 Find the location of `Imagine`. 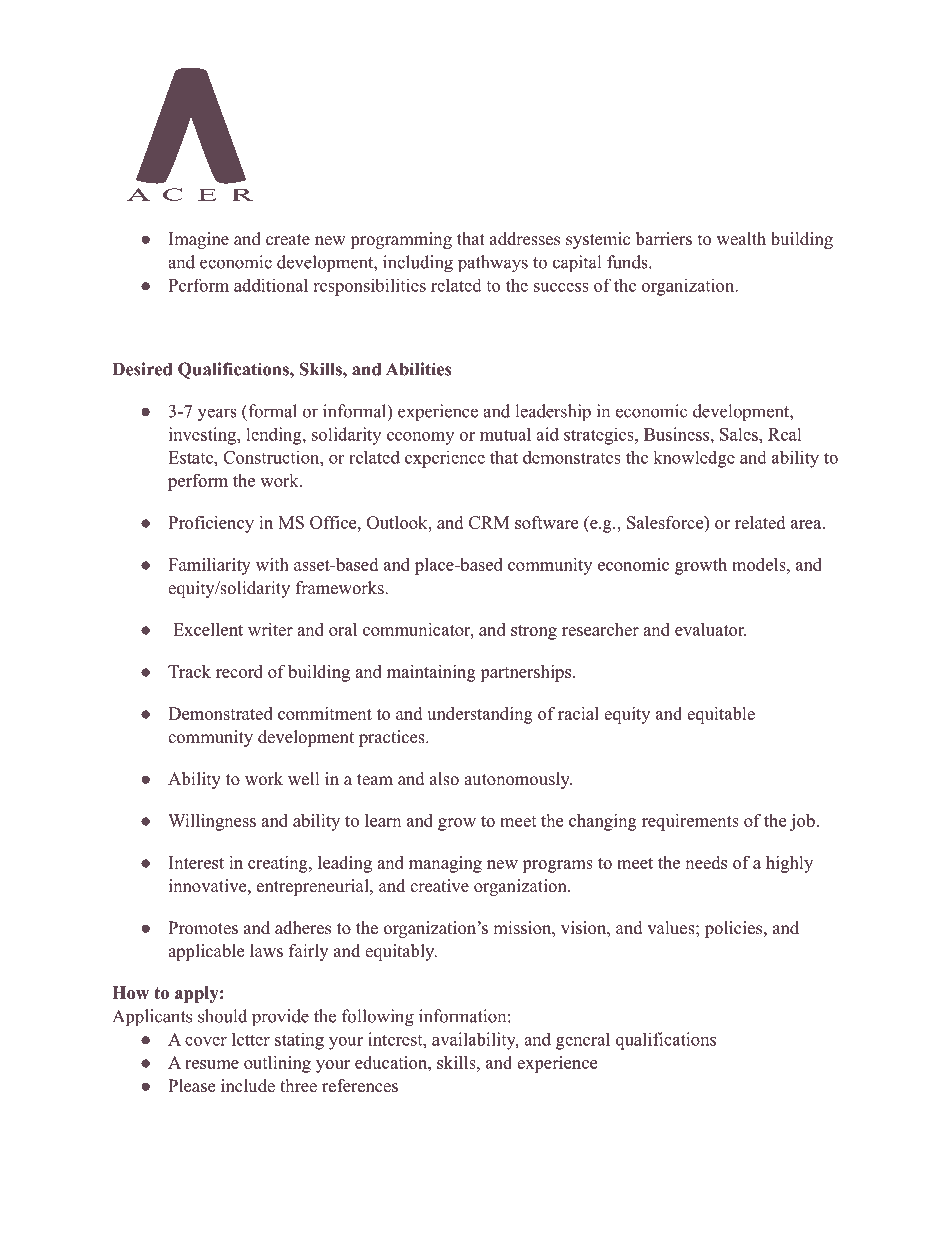

Imagine is located at coordinates (199, 240).
